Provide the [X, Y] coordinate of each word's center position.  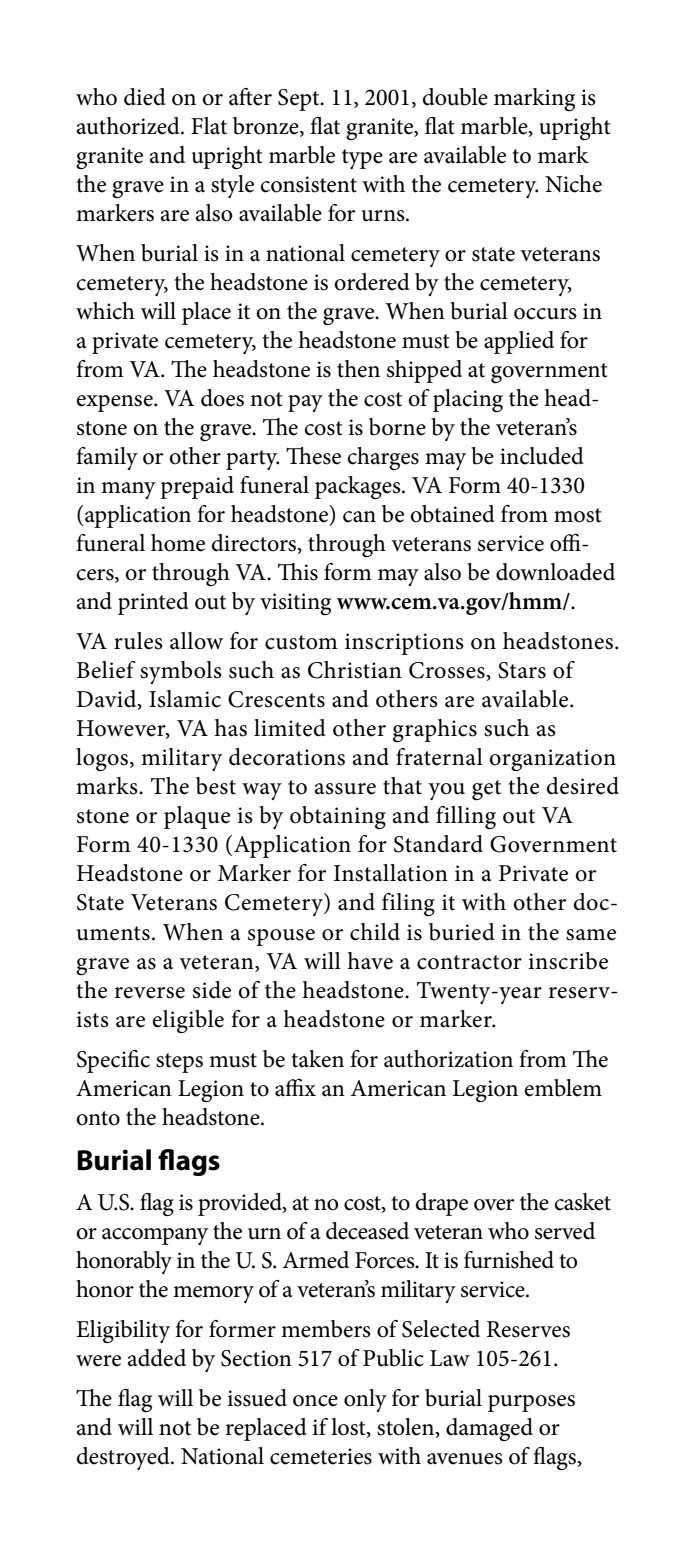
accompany [155, 1236]
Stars [522, 670]
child [375, 932]
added [157, 1358]
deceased [367, 1231]
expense [115, 403]
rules [138, 641]
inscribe [568, 961]
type [362, 159]
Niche [573, 184]
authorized [129, 126]
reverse [149, 993]
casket [583, 1202]
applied [519, 342]
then [358, 369]
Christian [355, 670]
